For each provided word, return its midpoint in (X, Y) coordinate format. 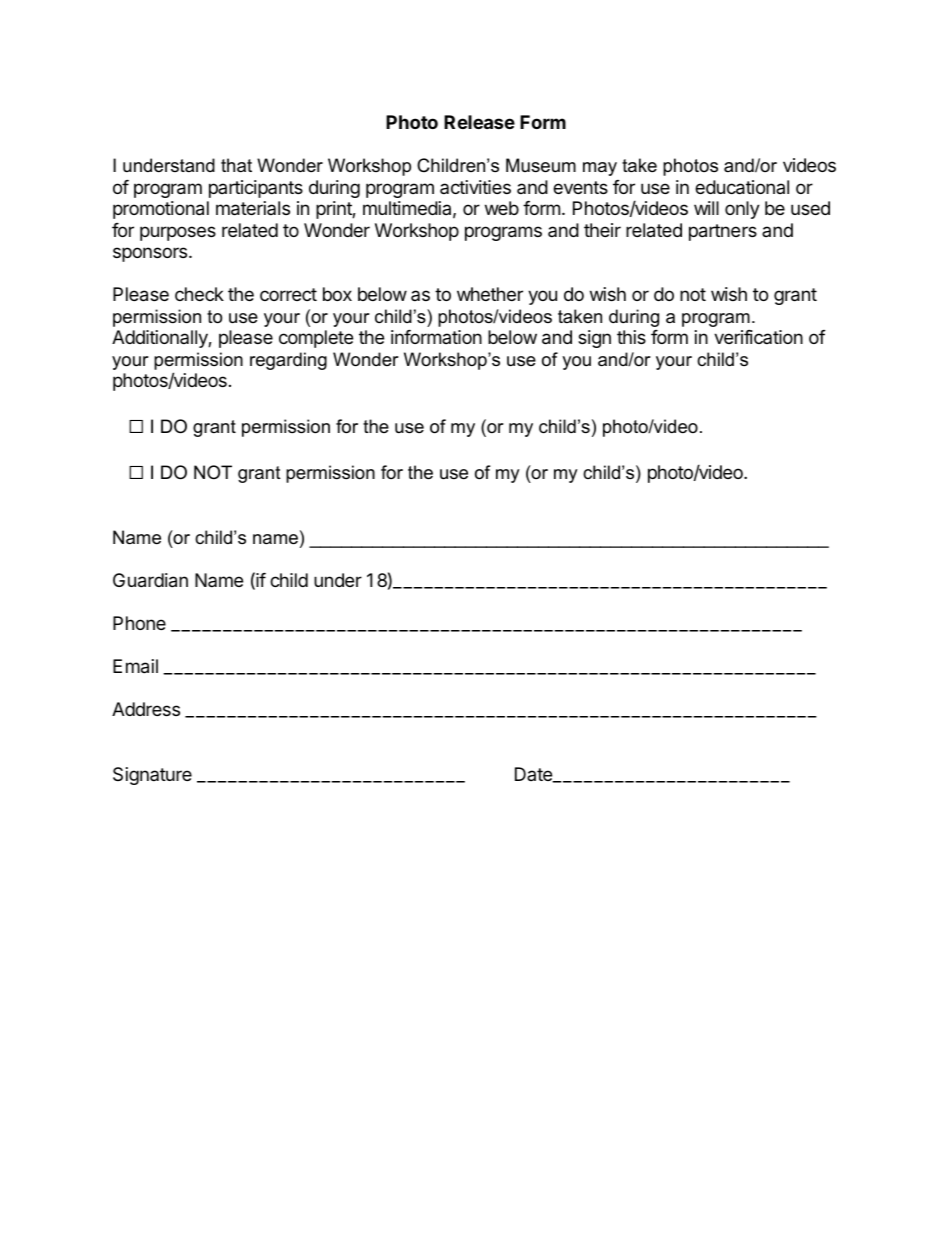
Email (135, 666)
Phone (139, 623)
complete (316, 339)
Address (146, 709)
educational (742, 187)
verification (758, 337)
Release (479, 122)
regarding (288, 361)
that (236, 165)
